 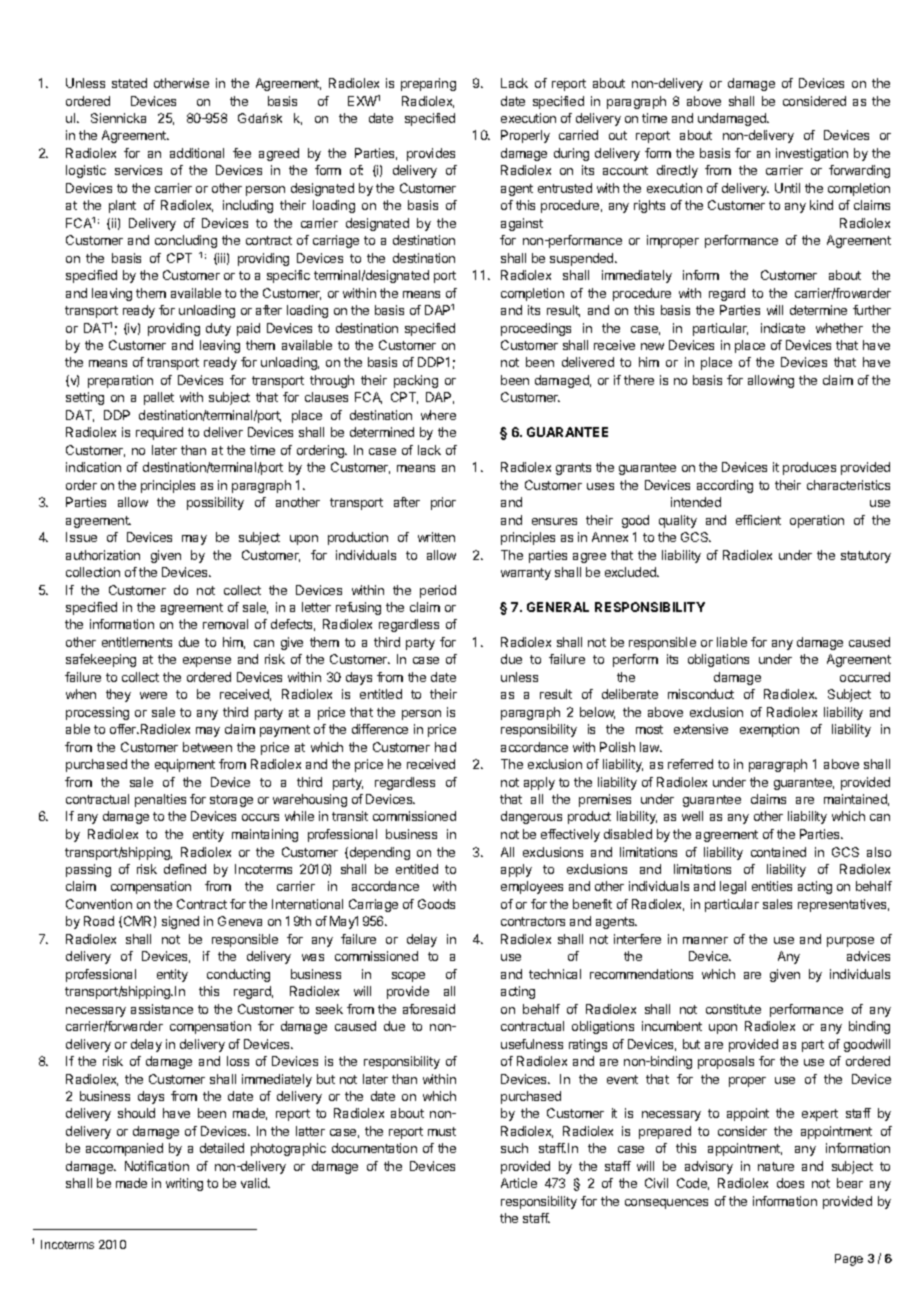 I want to click on had, so click(x=445, y=747).
